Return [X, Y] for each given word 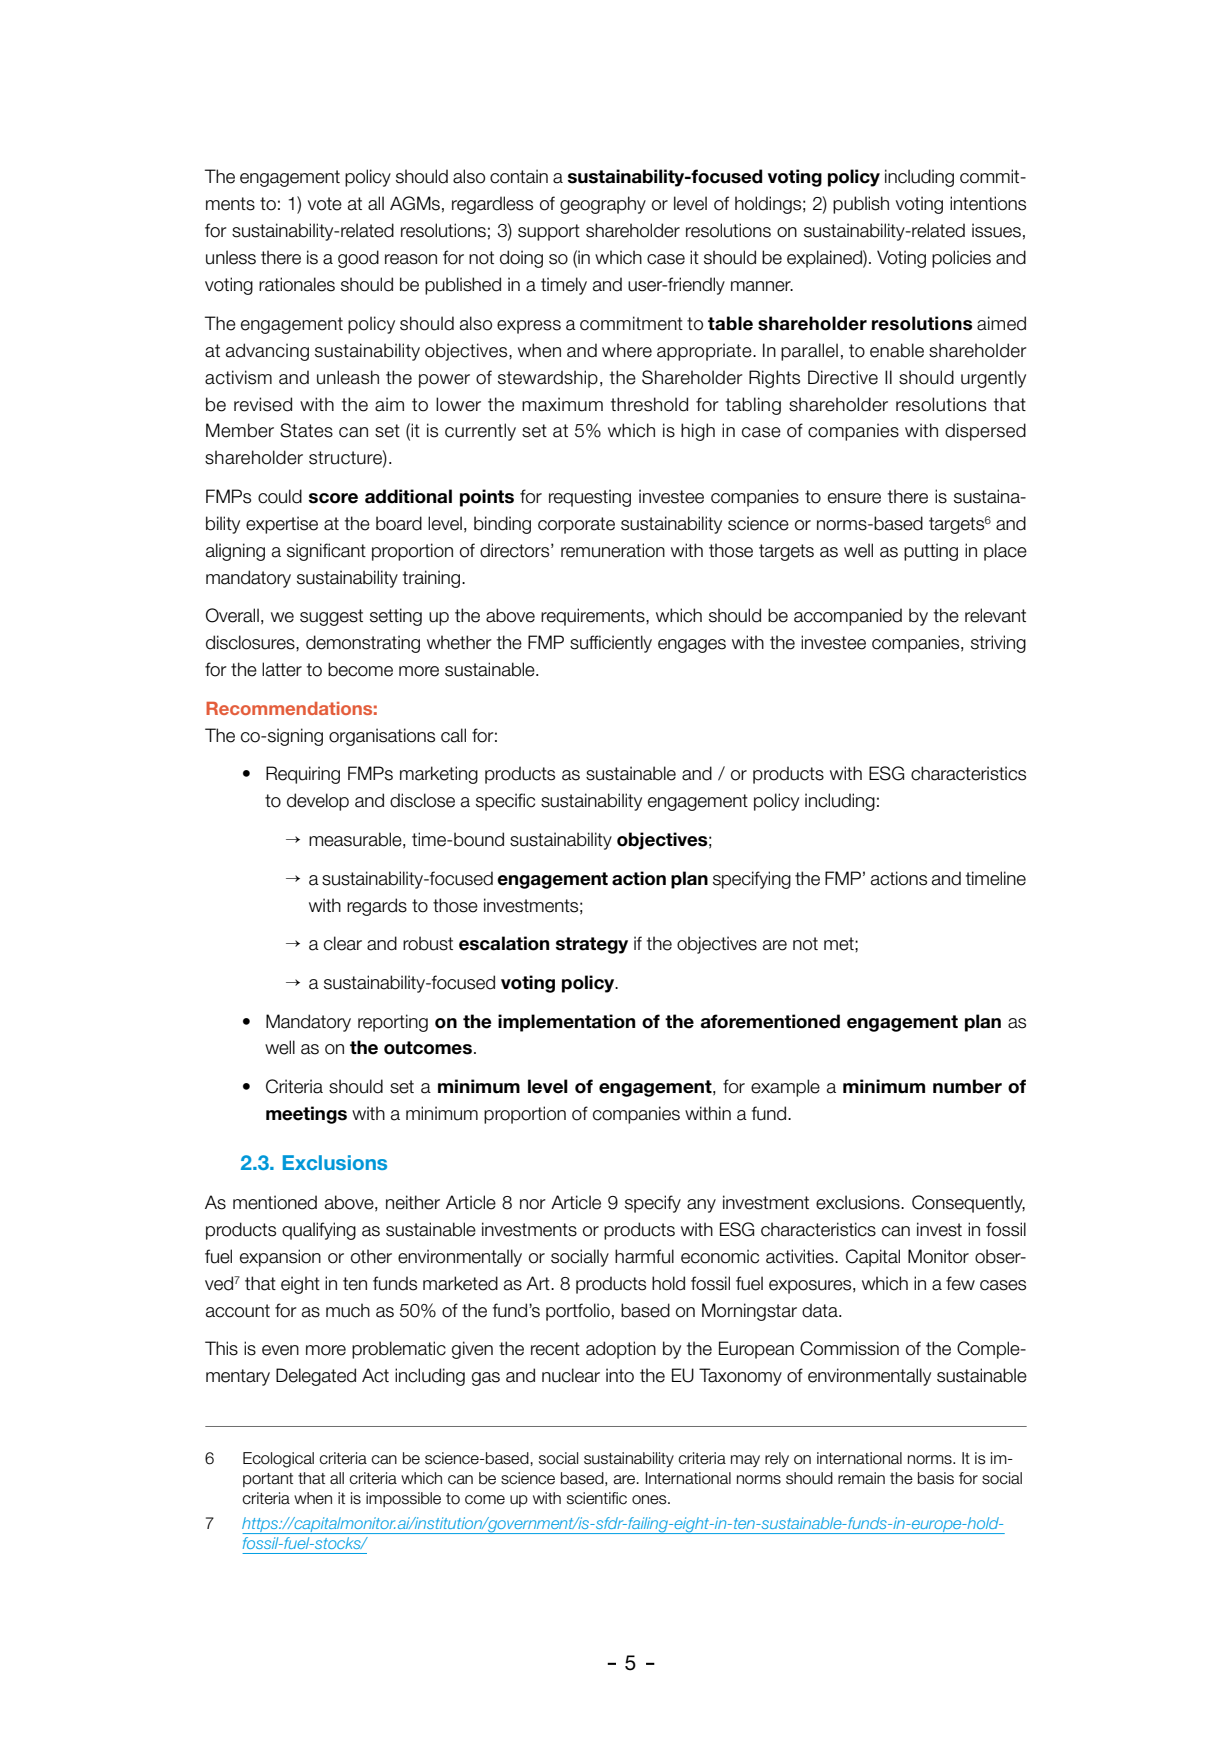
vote [325, 204]
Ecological [278, 1460]
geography [603, 205]
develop [318, 802]
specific [505, 802]
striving [998, 644]
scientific [597, 1498]
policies [961, 259]
